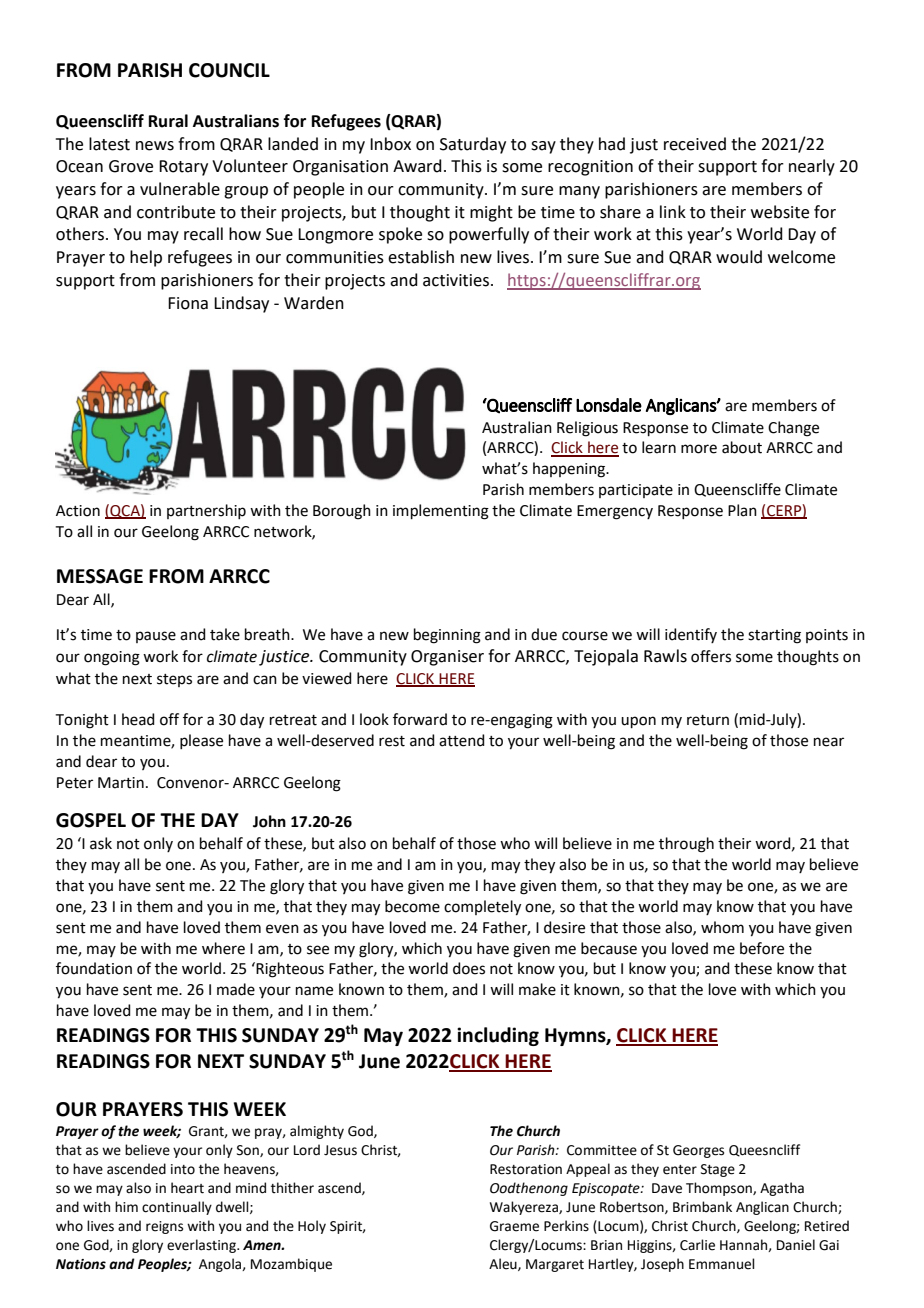 The height and width of the page is (1308, 924). What do you see at coordinates (168, 121) in the page?
I see `Rural` at bounding box center [168, 121].
